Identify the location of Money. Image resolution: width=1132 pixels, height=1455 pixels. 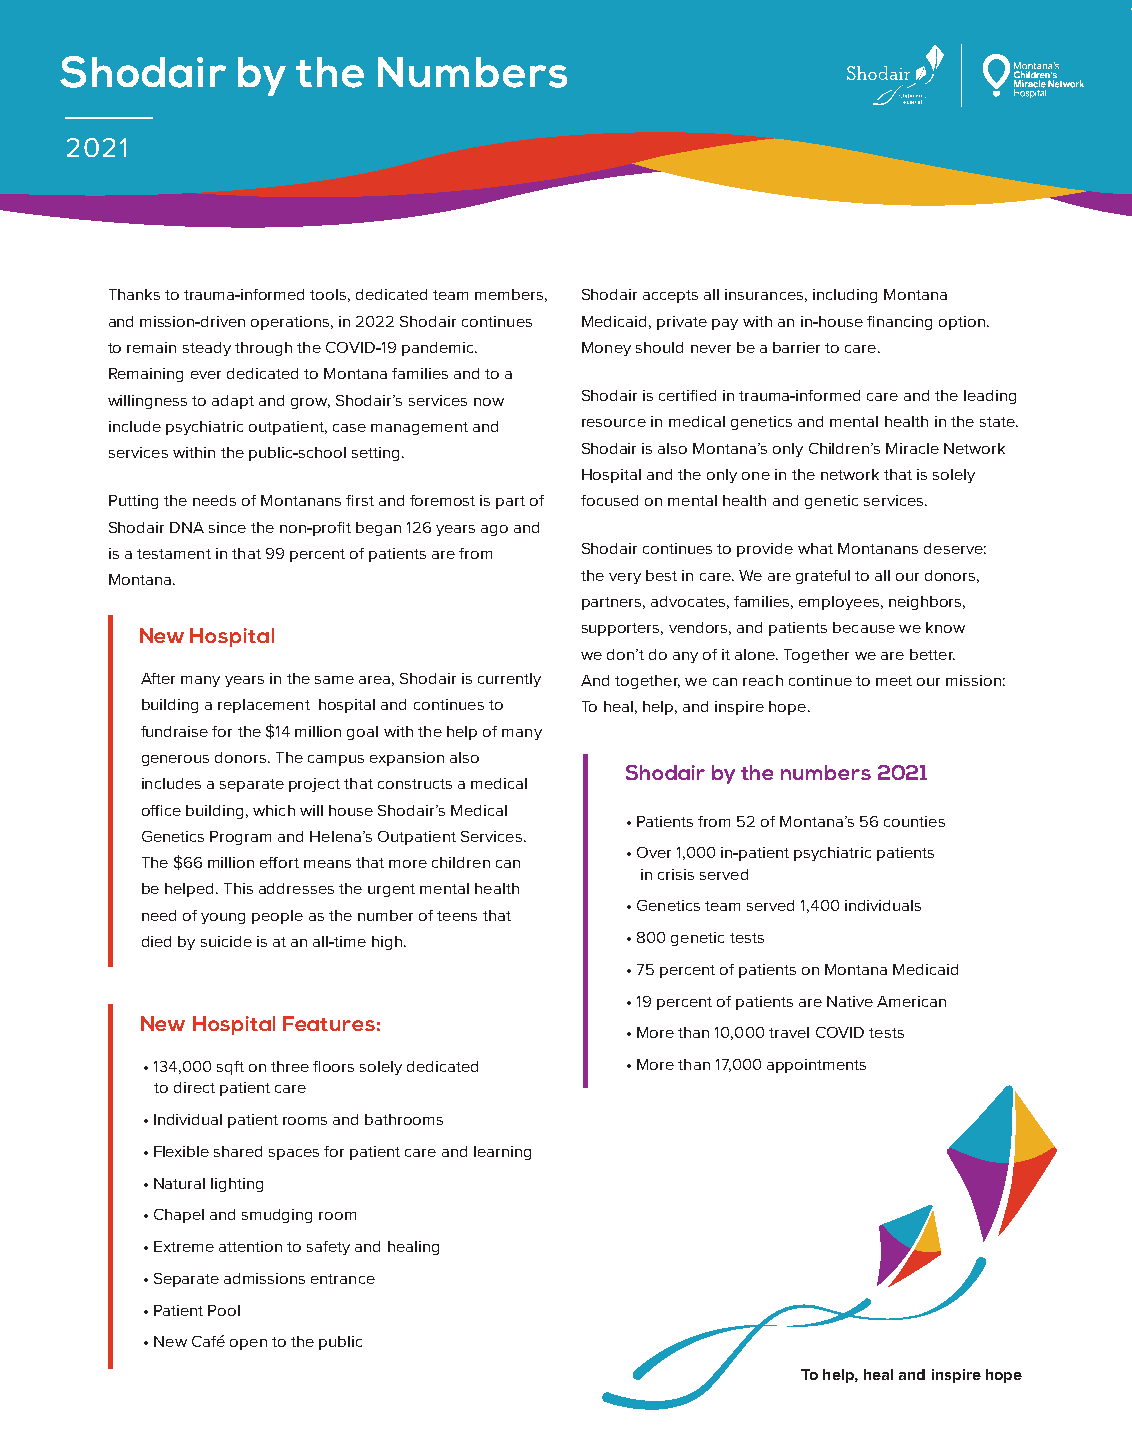
(606, 349).
